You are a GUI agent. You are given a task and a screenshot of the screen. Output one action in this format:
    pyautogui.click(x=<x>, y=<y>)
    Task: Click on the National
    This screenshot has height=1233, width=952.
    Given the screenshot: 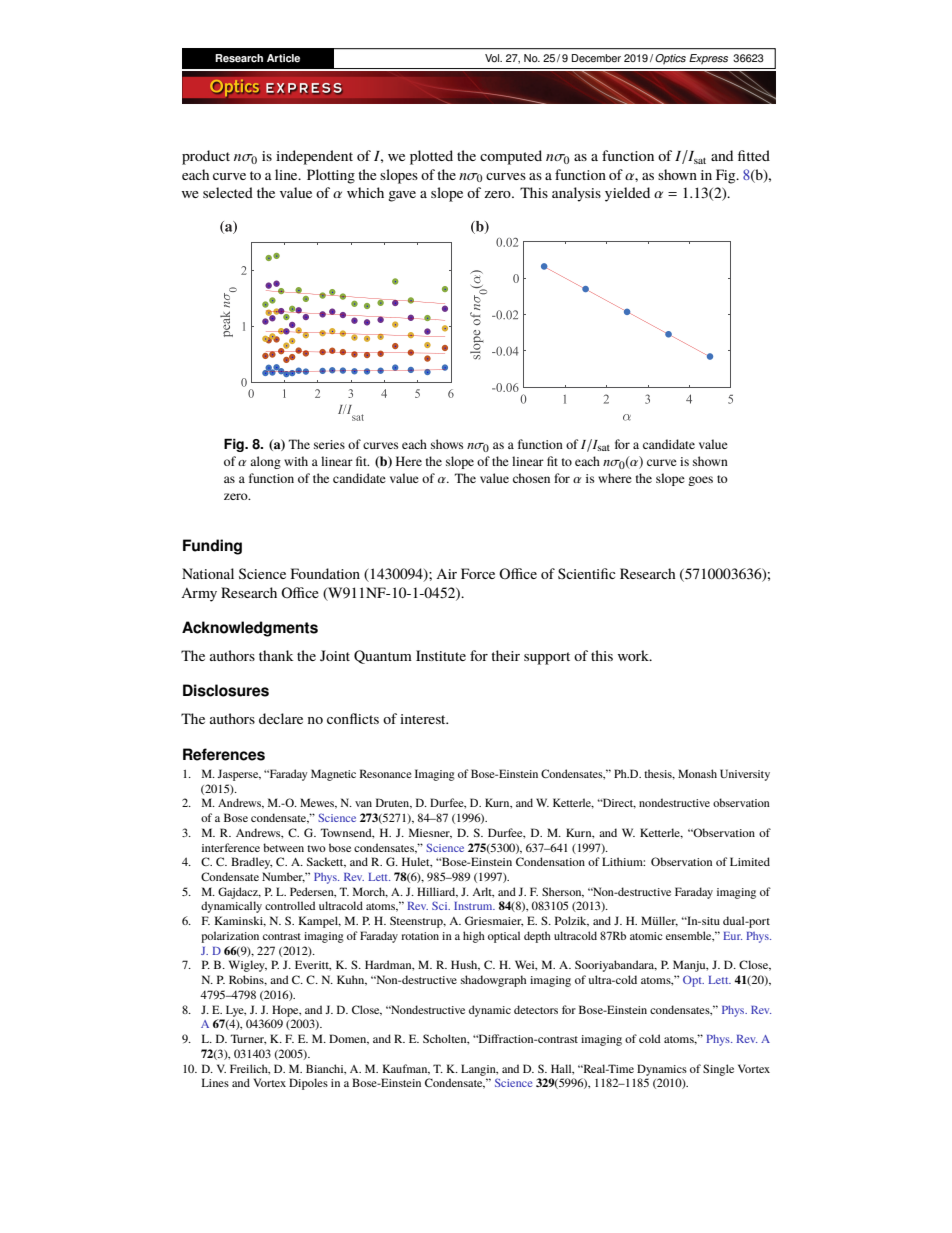 What is the action you would take?
    pyautogui.click(x=208, y=573)
